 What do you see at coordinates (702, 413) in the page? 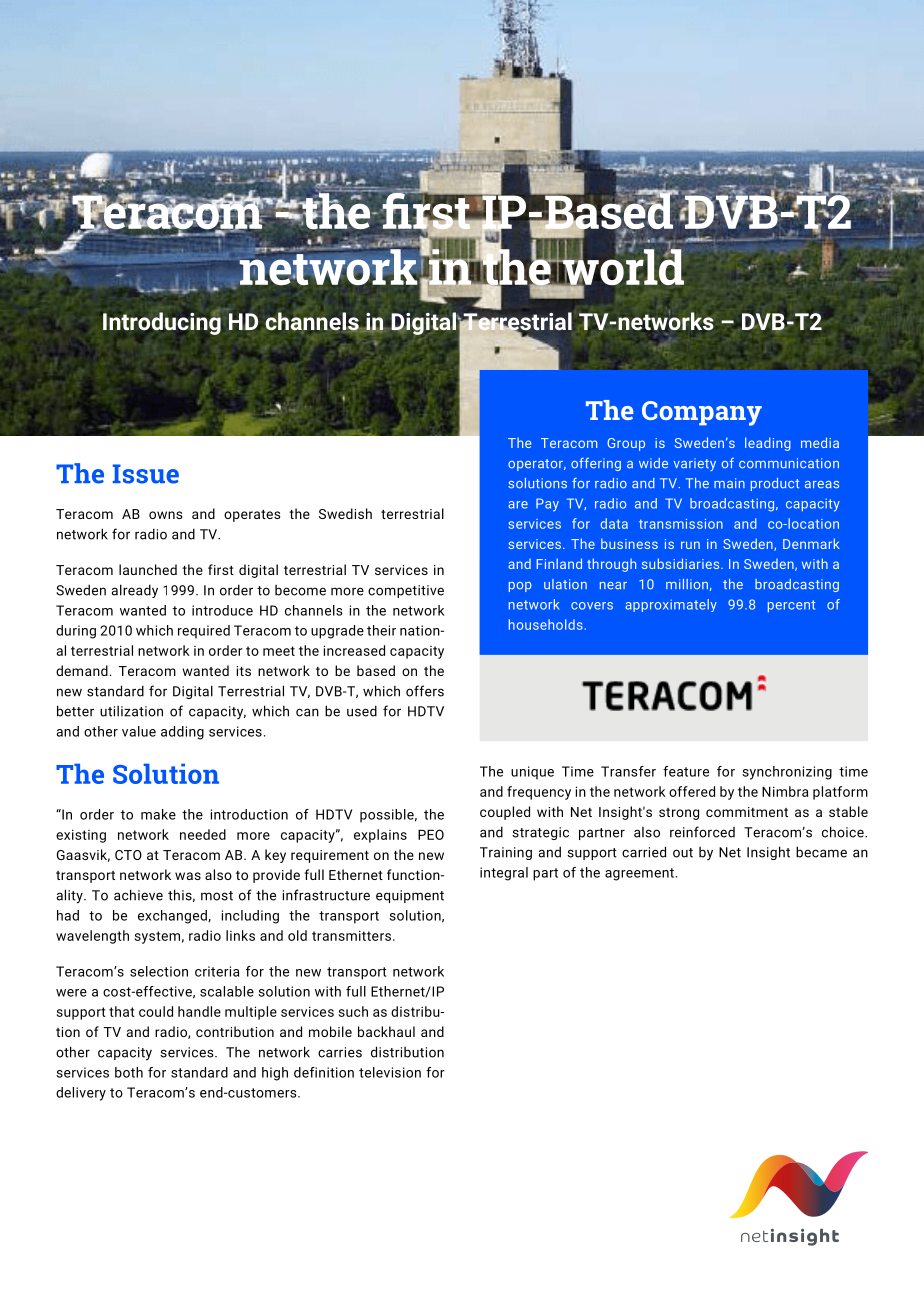
I see `Company` at bounding box center [702, 413].
